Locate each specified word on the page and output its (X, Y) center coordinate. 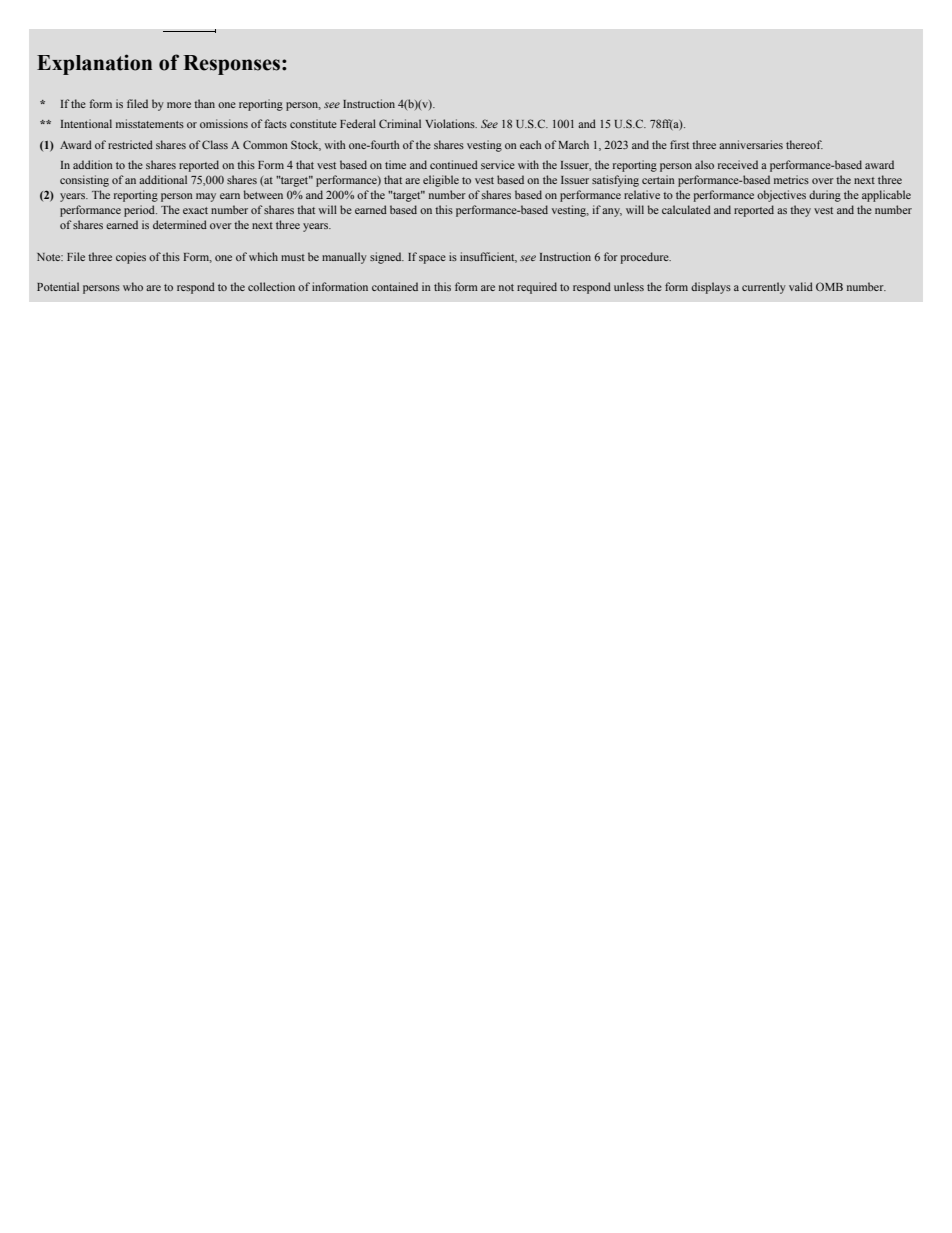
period (140, 211)
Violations (451, 123)
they (800, 211)
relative (642, 194)
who (133, 286)
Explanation (94, 64)
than (204, 103)
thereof (804, 144)
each (531, 144)
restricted (130, 144)
